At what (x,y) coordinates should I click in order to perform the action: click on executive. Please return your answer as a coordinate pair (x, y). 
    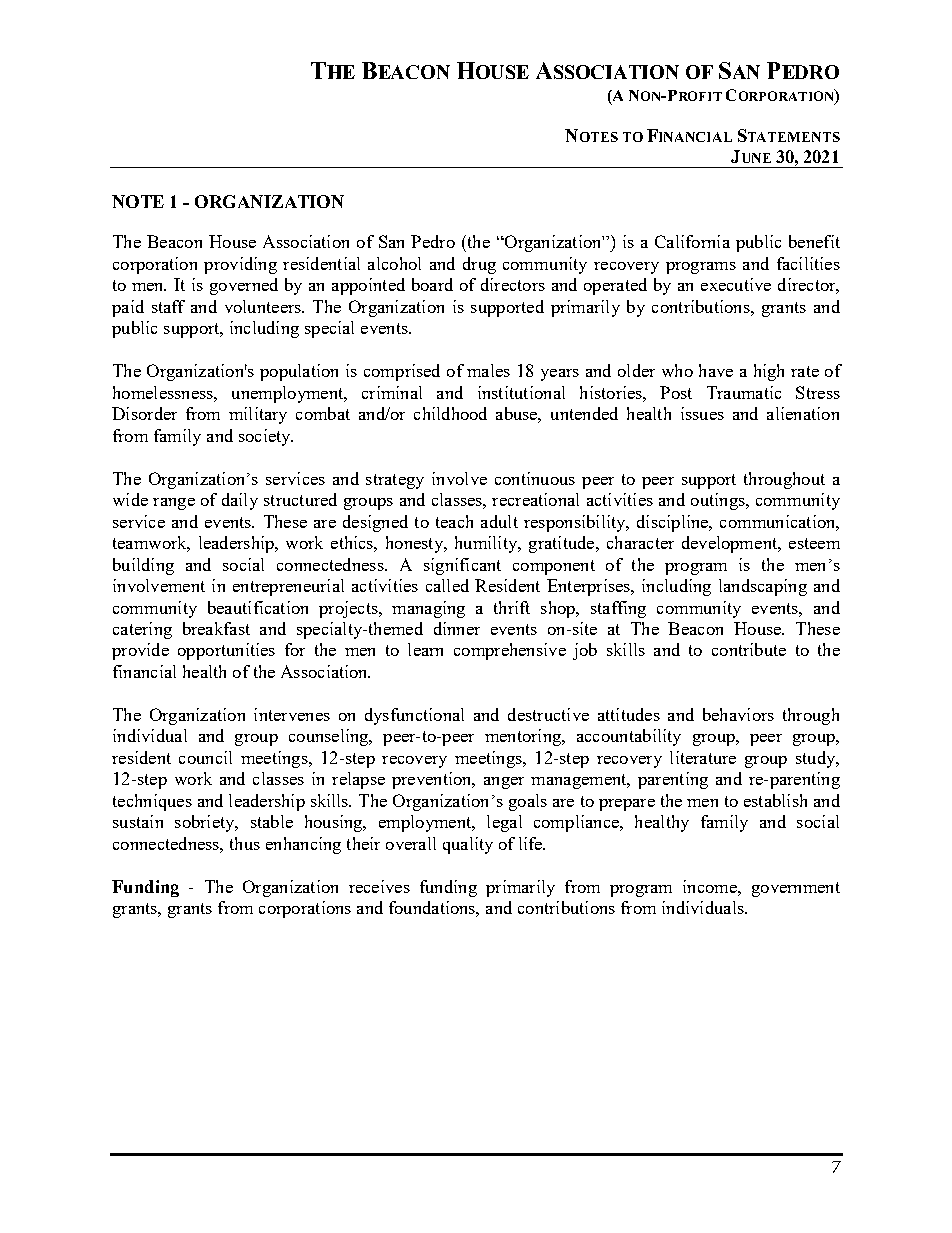
    Looking at the image, I should click on (736, 284).
